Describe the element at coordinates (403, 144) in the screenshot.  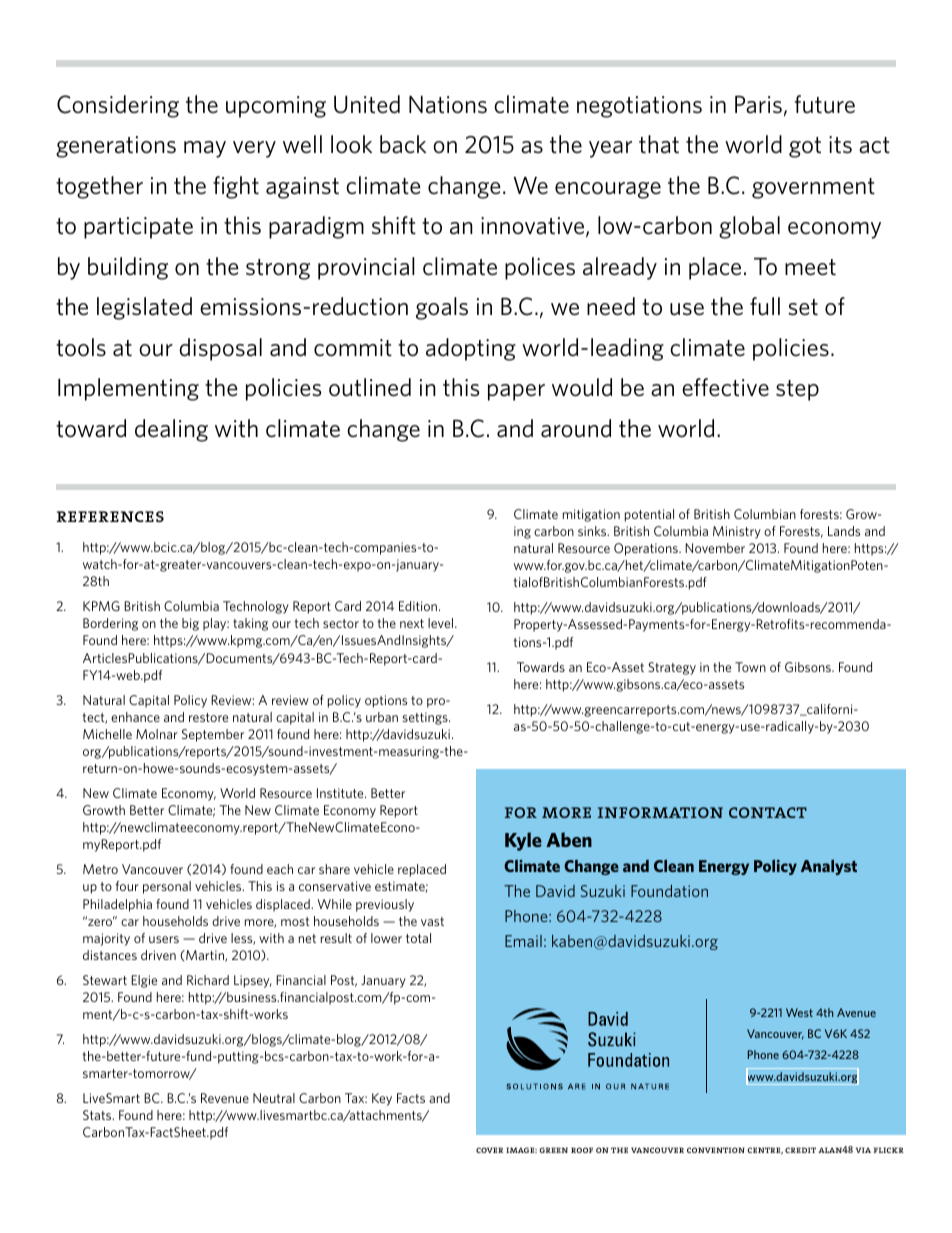
I see `back` at that location.
